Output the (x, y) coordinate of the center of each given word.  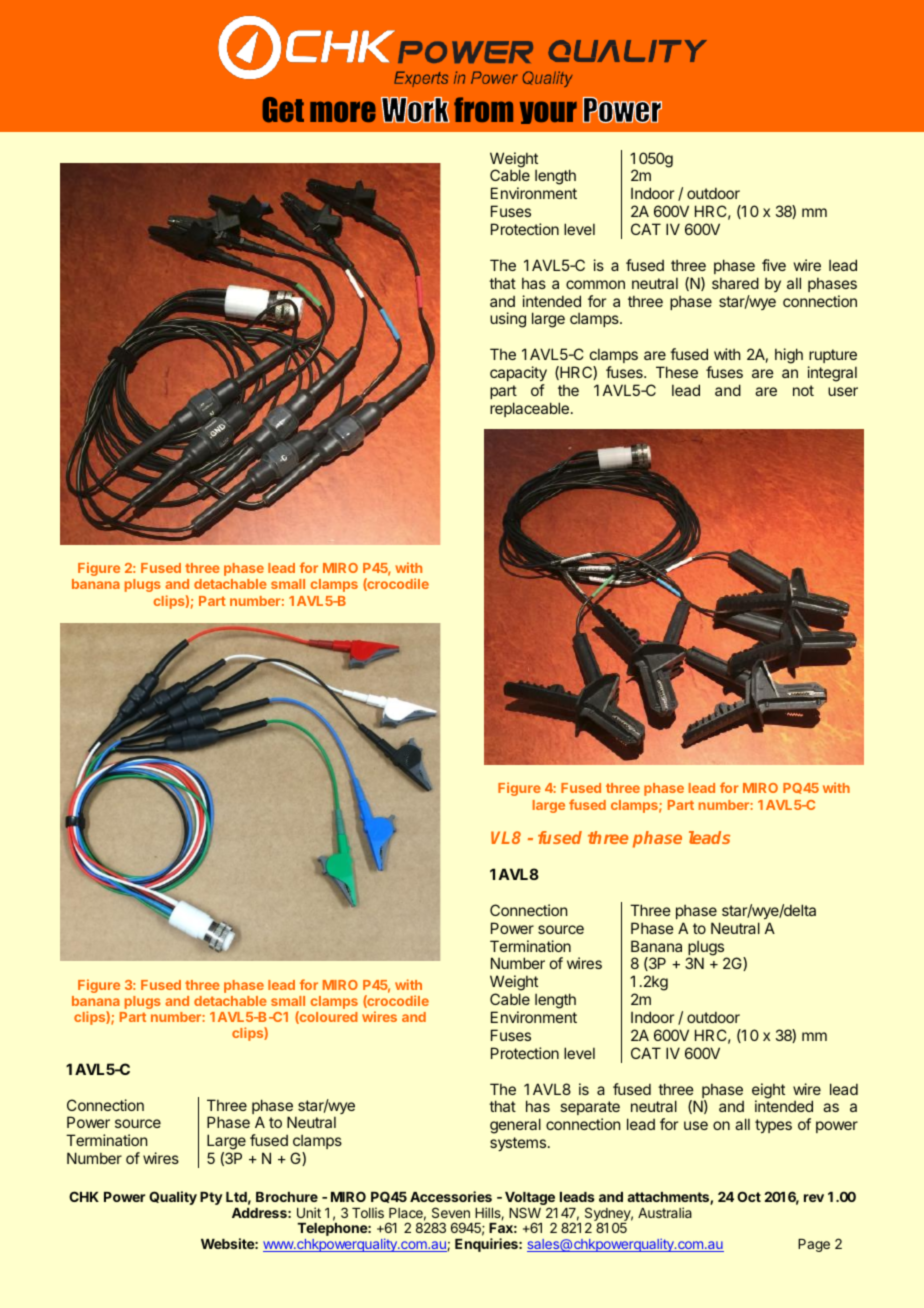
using (508, 320)
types (773, 1126)
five (774, 265)
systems (518, 1144)
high (789, 356)
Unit (309, 1212)
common (595, 284)
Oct (749, 1196)
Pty (211, 1198)
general (515, 1126)
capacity (518, 373)
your (548, 112)
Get (283, 110)
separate (590, 1110)
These (677, 372)
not (803, 390)
